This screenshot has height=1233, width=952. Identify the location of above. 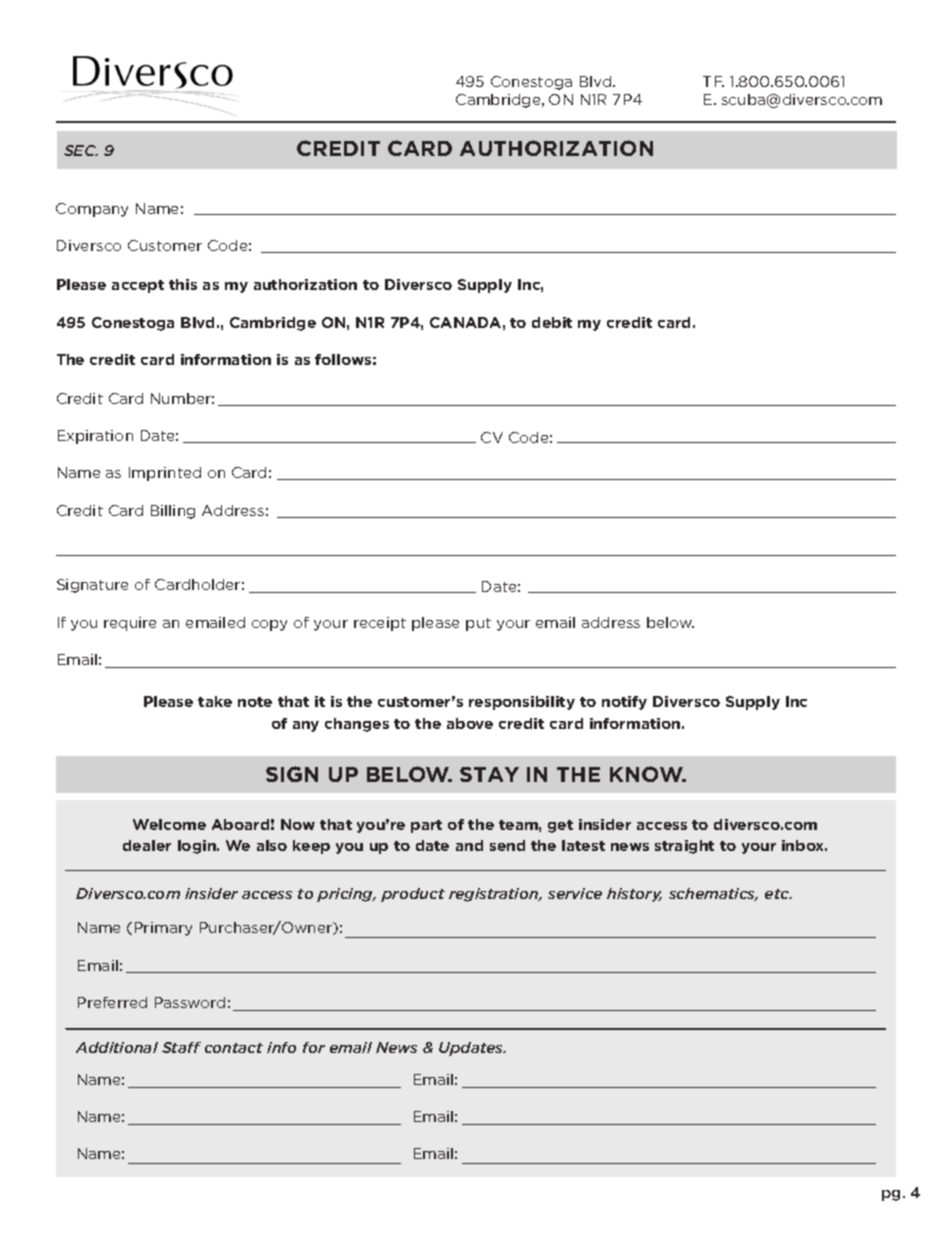
(470, 723).
